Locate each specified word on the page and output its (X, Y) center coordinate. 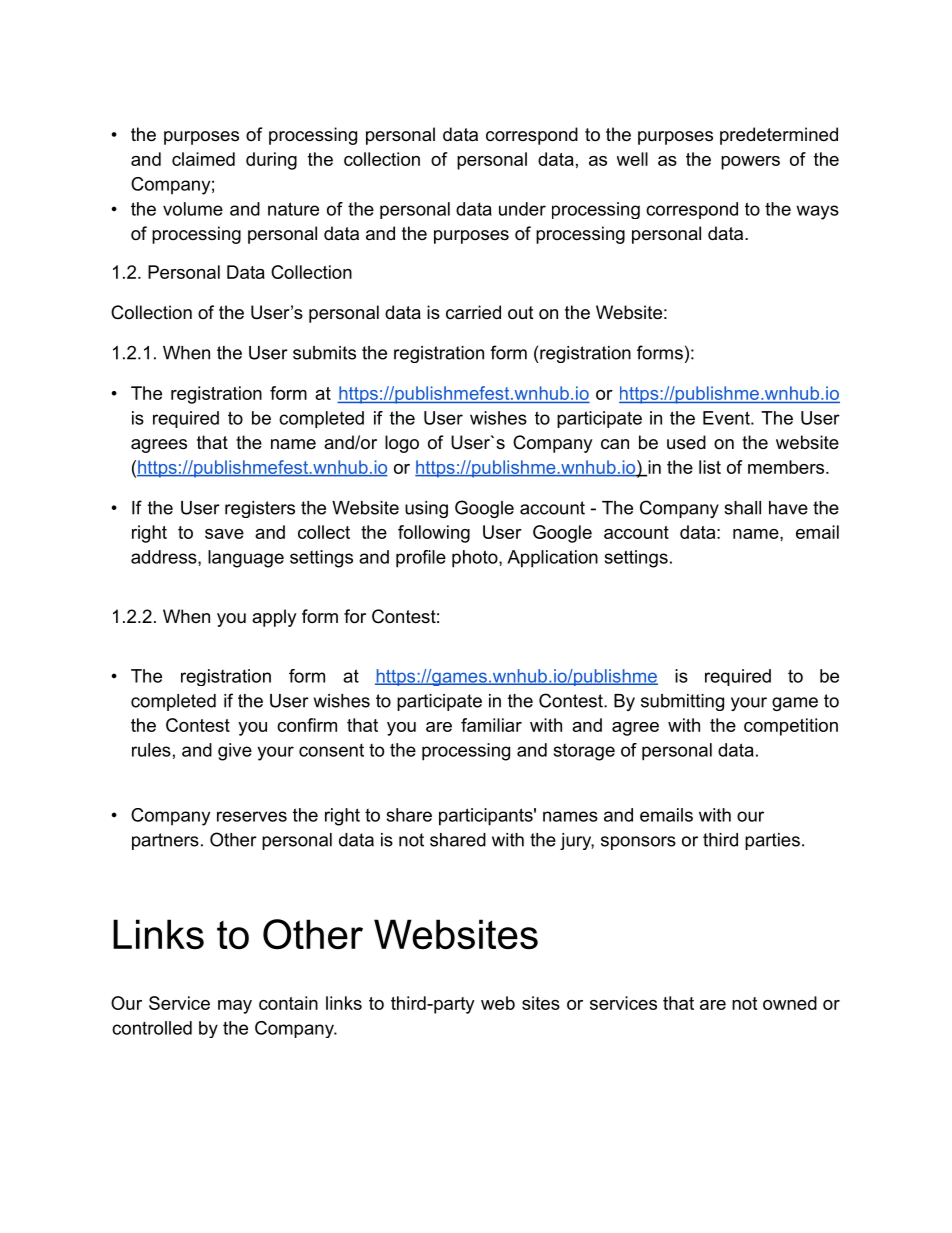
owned (790, 1003)
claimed (203, 159)
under (522, 209)
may (235, 1007)
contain (288, 1003)
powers (750, 163)
